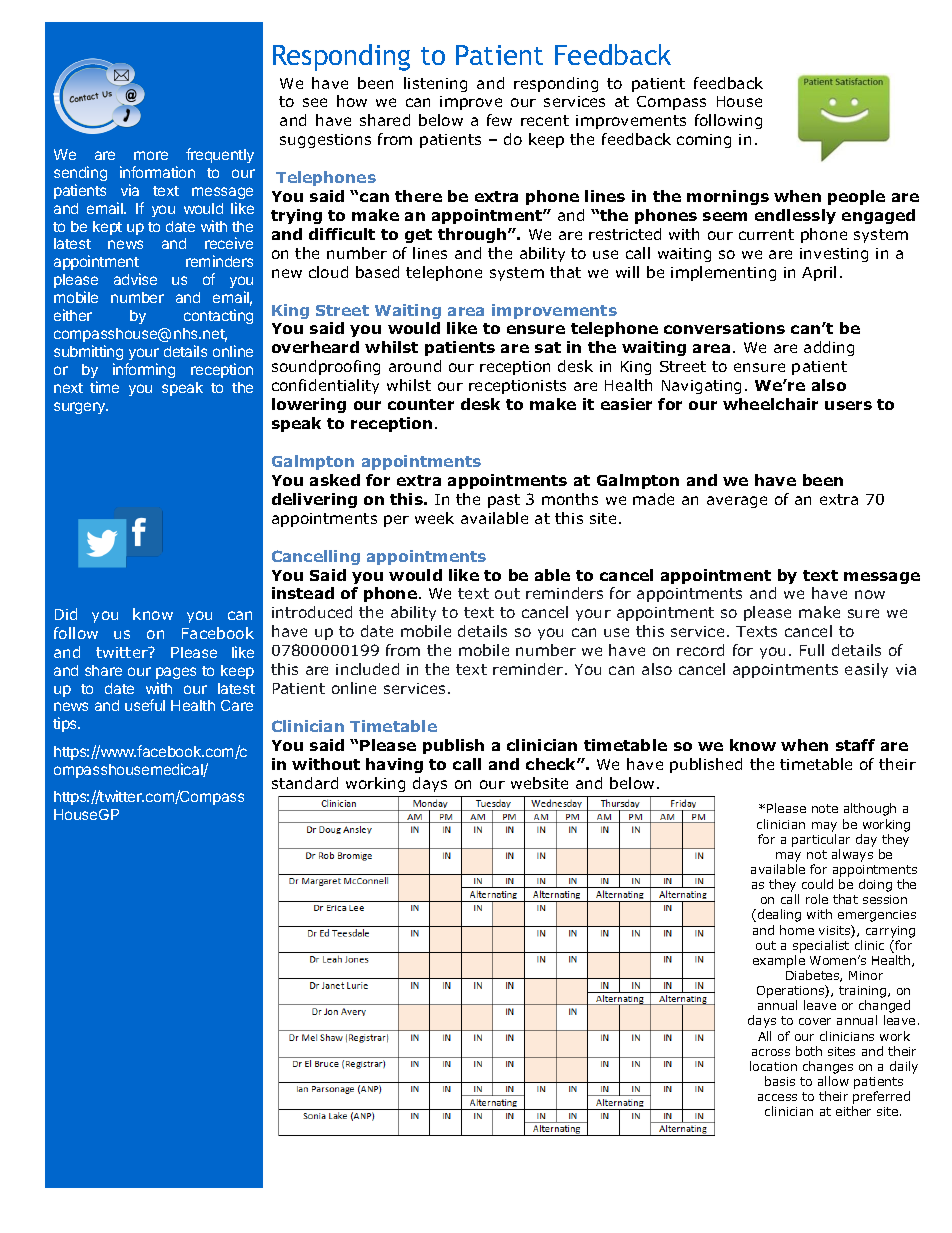 This screenshot has height=1233, width=952. I want to click on useful, so click(145, 705).
